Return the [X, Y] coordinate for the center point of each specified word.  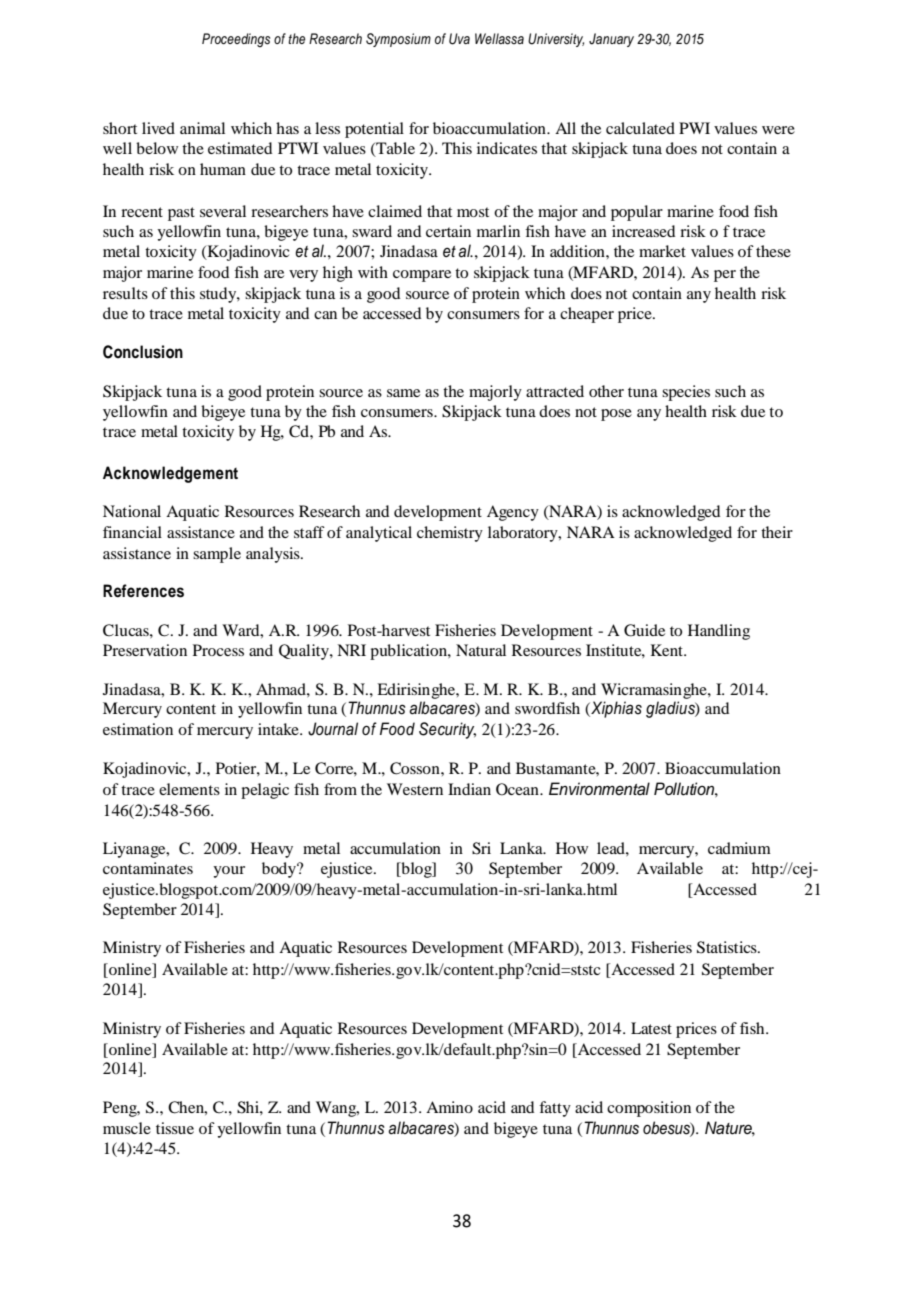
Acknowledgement [170, 474]
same [403, 393]
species [686, 393]
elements [189, 789]
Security [447, 730]
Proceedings [236, 40]
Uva [459, 39]
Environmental [599, 789]
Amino [449, 1107]
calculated [640, 128]
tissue [175, 1128]
